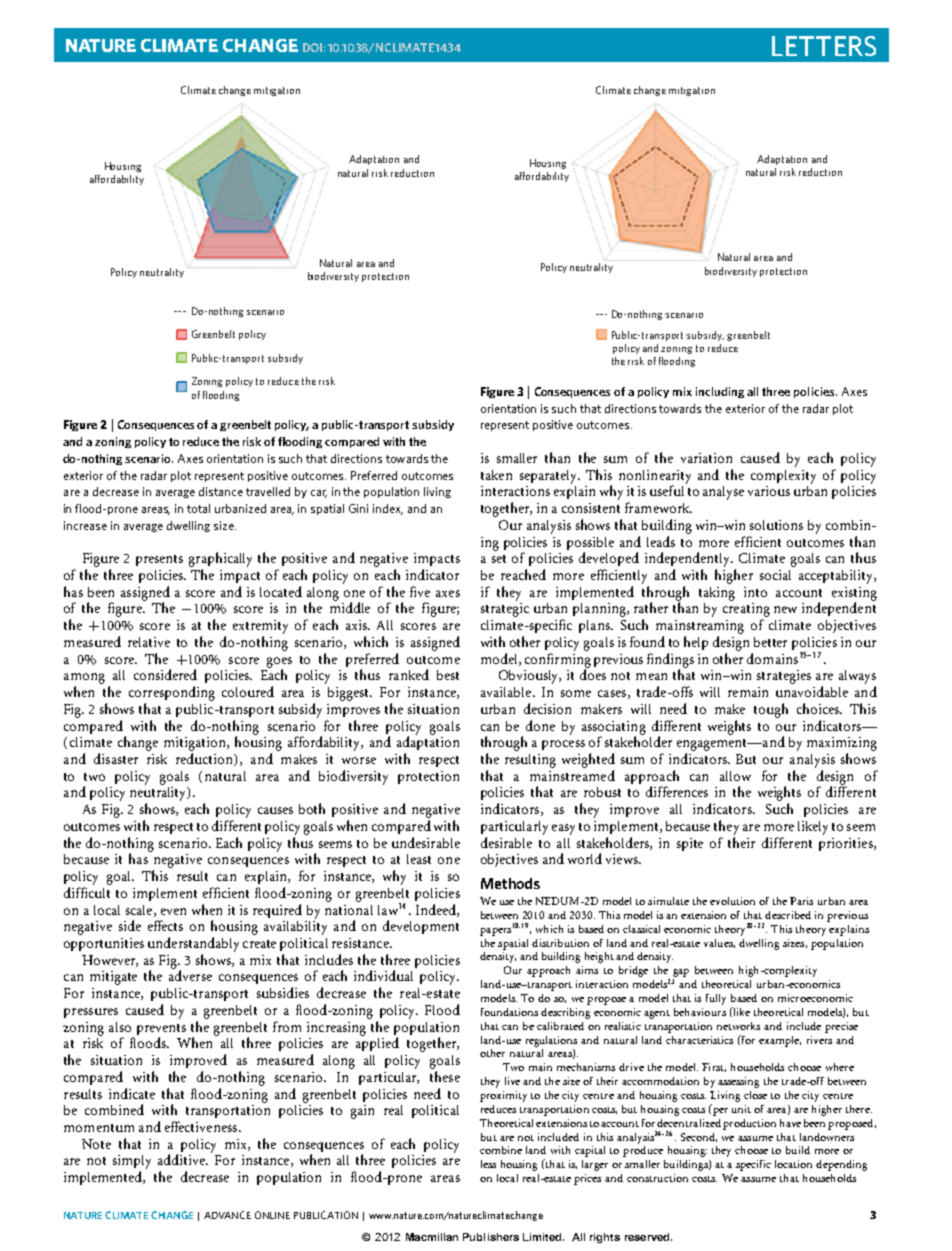 Image resolution: width=952 pixels, height=1251 pixels. I want to click on better, so click(770, 642).
